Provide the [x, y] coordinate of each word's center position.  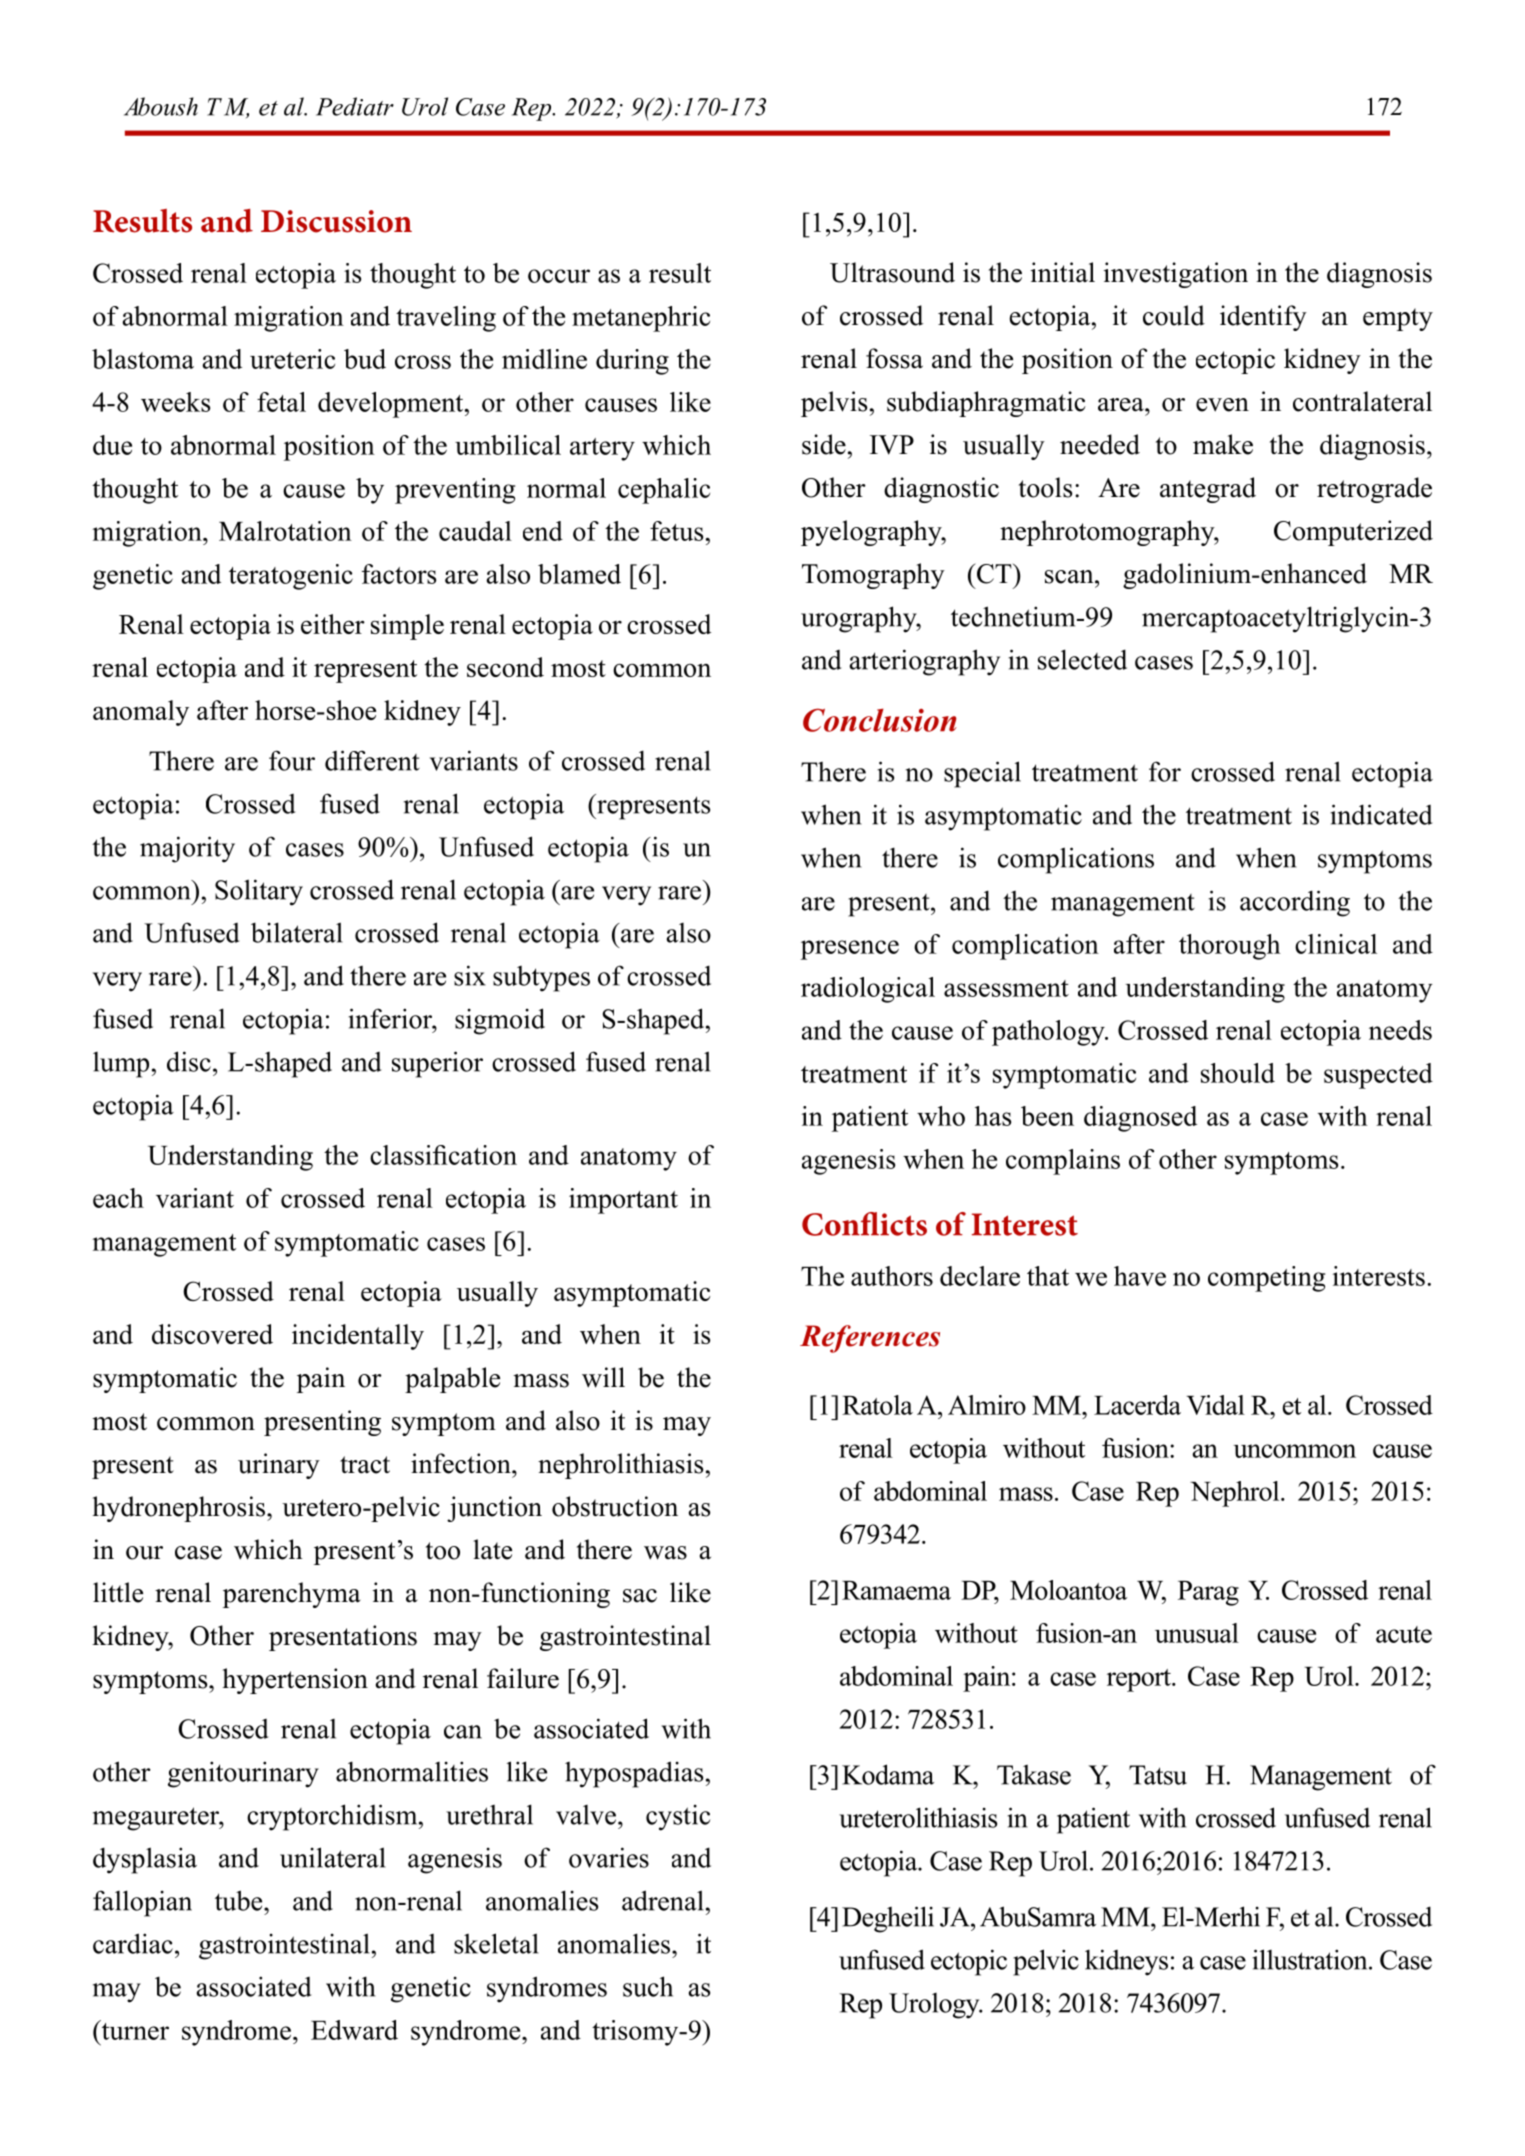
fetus [676, 531]
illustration [1311, 1959]
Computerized [1353, 533]
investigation [1176, 275]
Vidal [1215, 1405]
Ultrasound [892, 272]
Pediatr [355, 106]
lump [121, 1065]
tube [240, 1900]
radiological [868, 990]
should [1238, 1073]
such [648, 1986]
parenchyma [292, 1595]
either [333, 624]
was [665, 1553]
